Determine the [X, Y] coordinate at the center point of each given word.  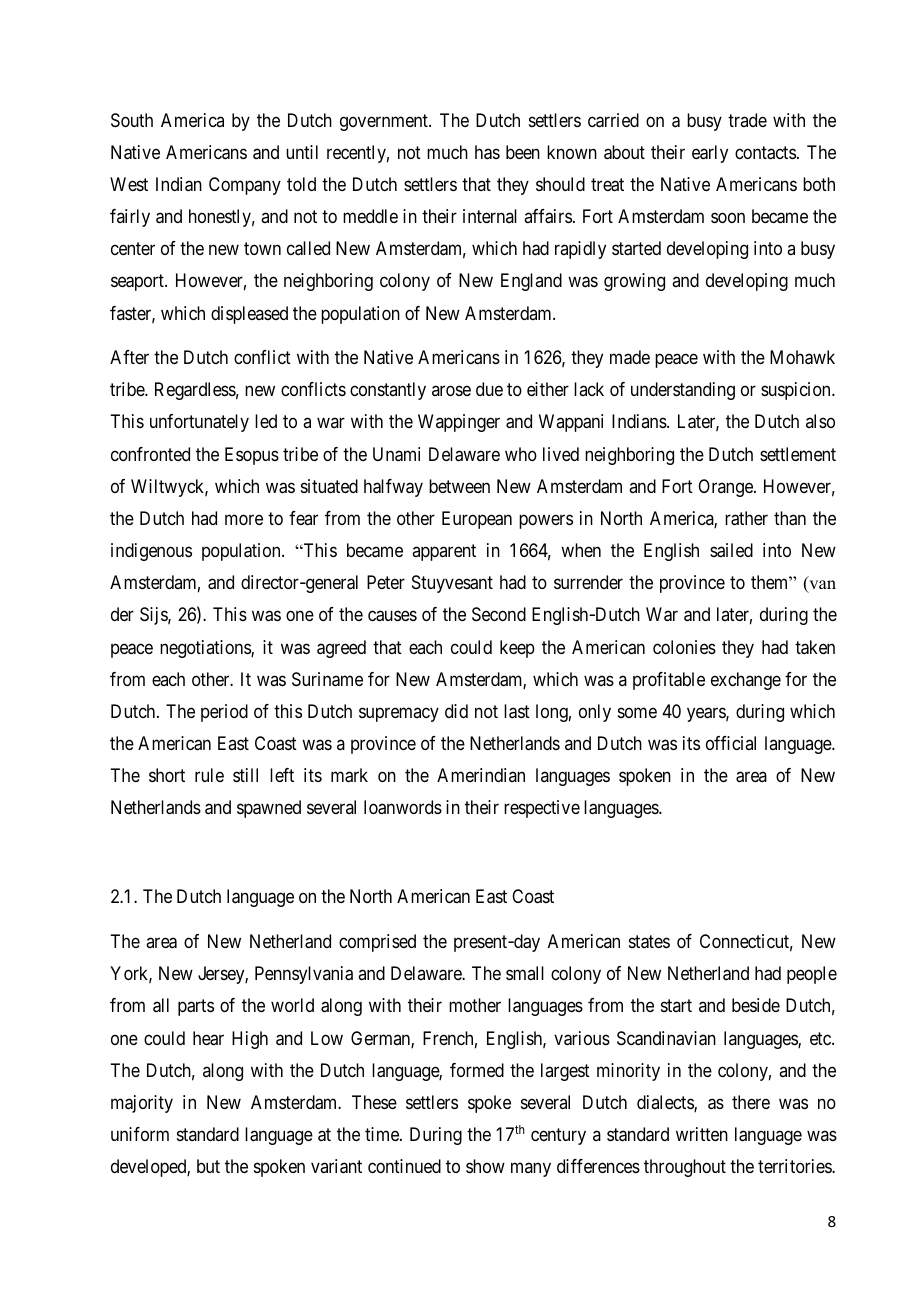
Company [245, 186]
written [702, 1134]
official [731, 743]
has [487, 152]
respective [542, 809]
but [208, 1166]
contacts [765, 153]
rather [746, 518]
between [459, 486]
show [485, 1166]
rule [209, 775]
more [244, 519]
